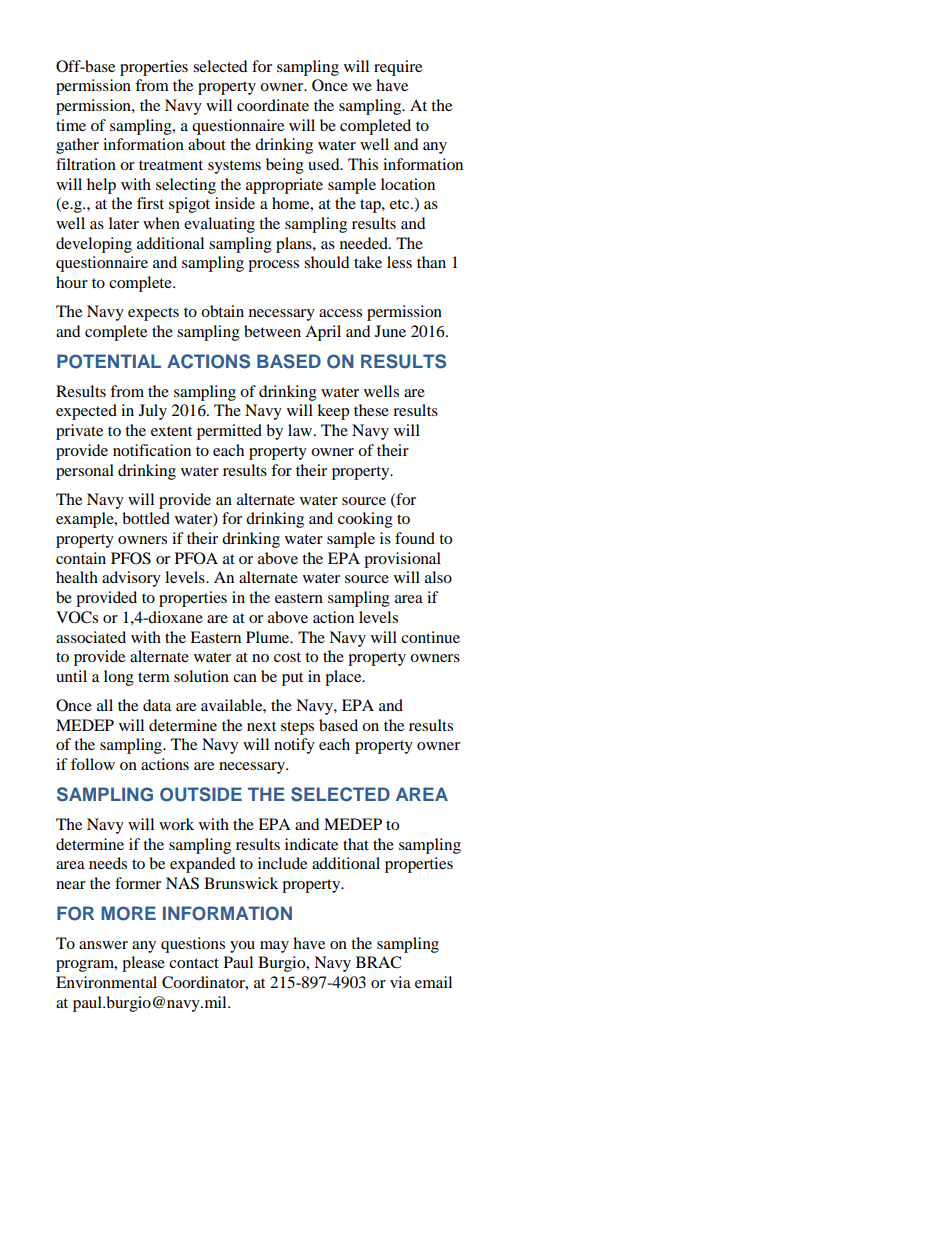  Describe the element at coordinates (131, 579) in the page. I see `advisory` at that location.
